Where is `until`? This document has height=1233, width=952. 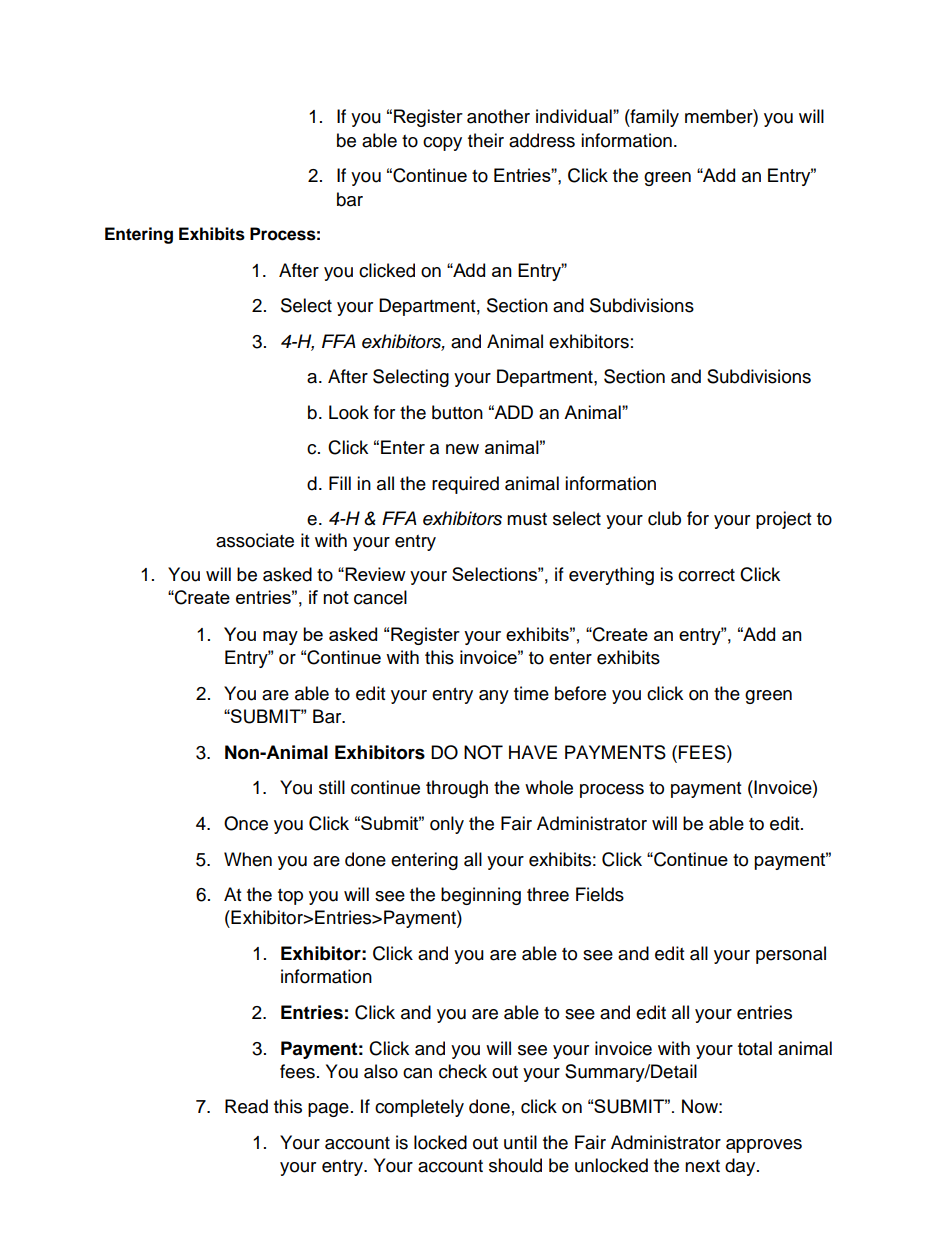 until is located at coordinates (520, 1142).
